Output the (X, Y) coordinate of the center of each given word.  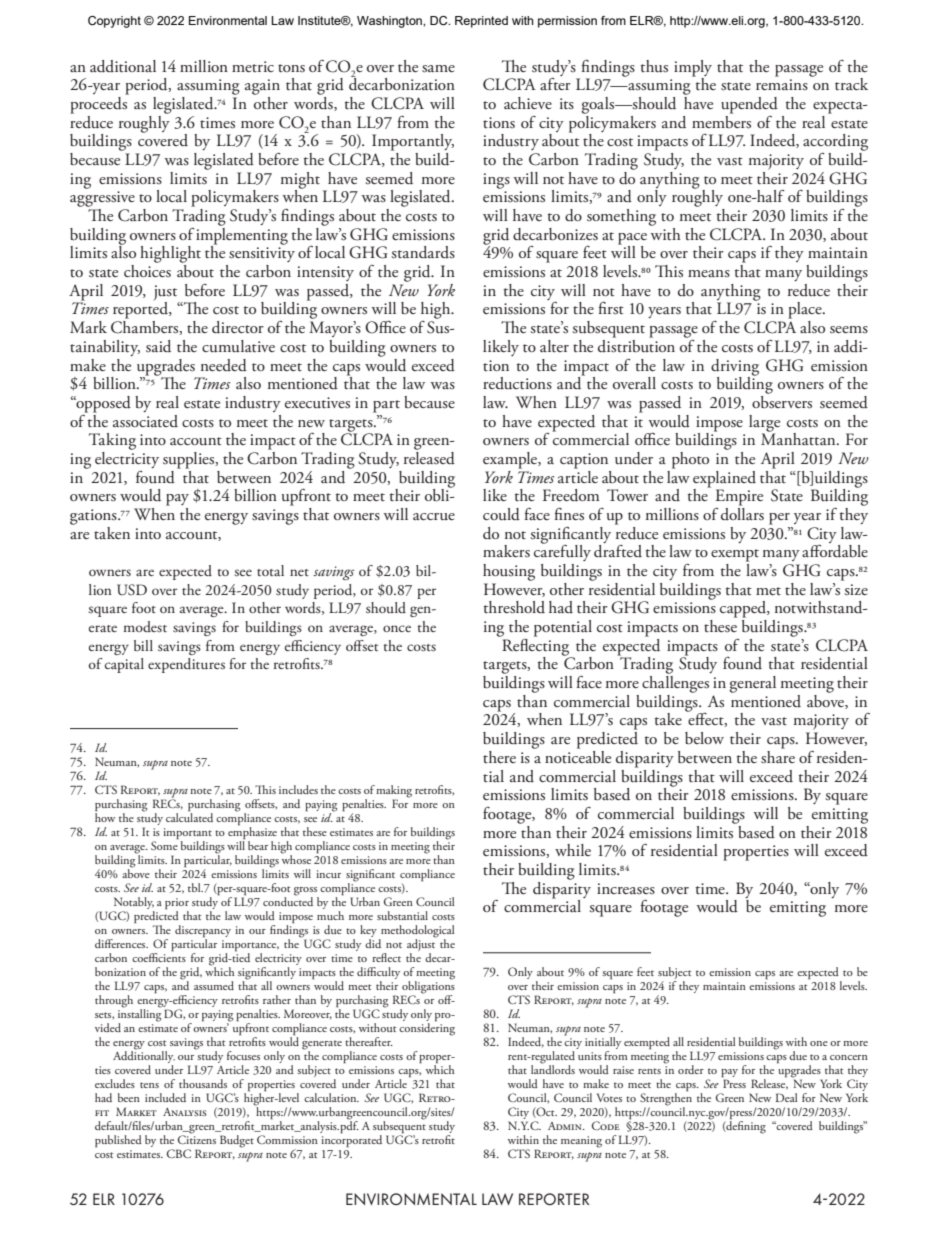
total (270, 570)
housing (509, 572)
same (438, 69)
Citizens (197, 1138)
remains (782, 84)
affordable (835, 551)
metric (253, 66)
